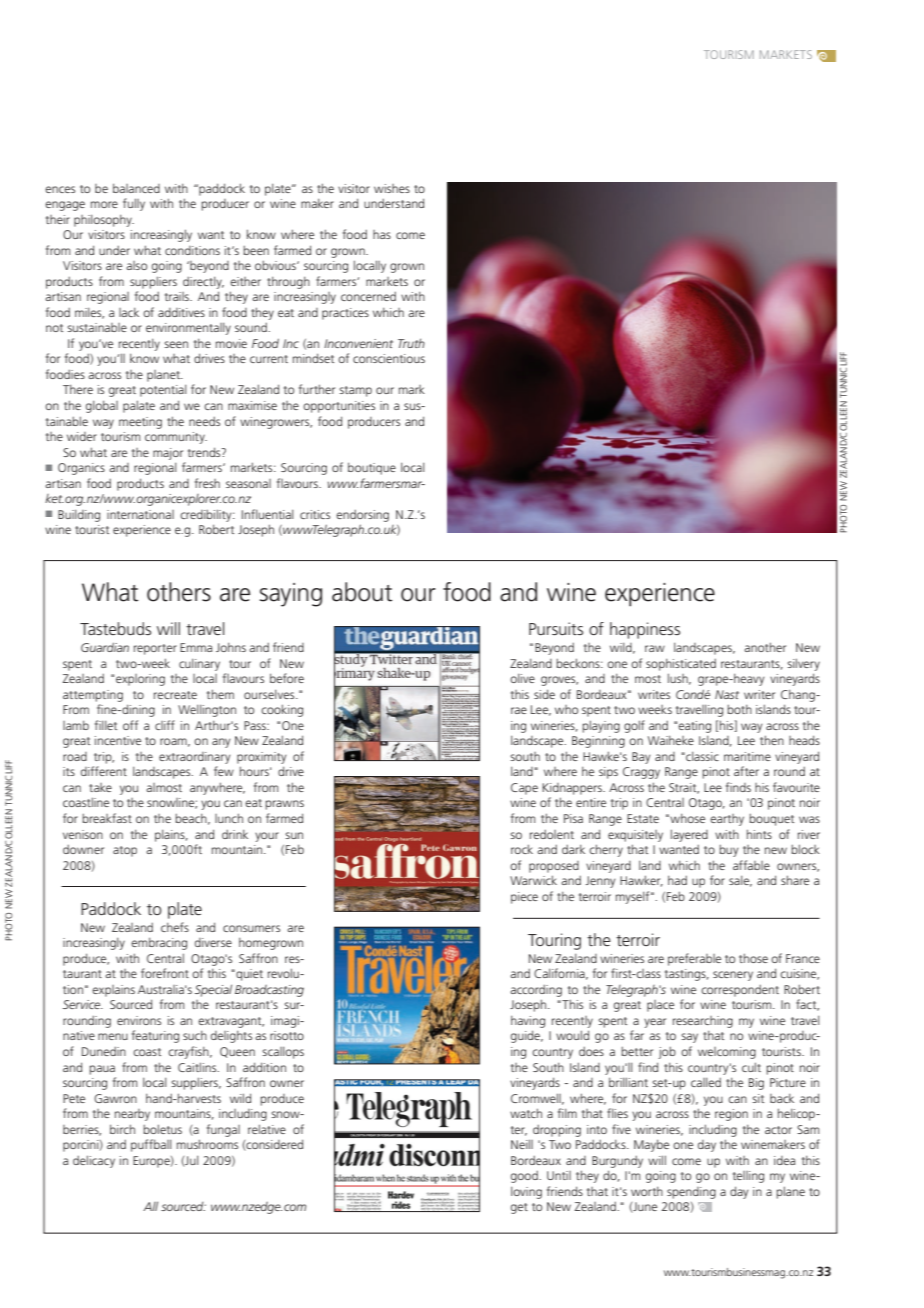 The width and height of the image is (924, 1308). I want to click on palate, so click(139, 406).
